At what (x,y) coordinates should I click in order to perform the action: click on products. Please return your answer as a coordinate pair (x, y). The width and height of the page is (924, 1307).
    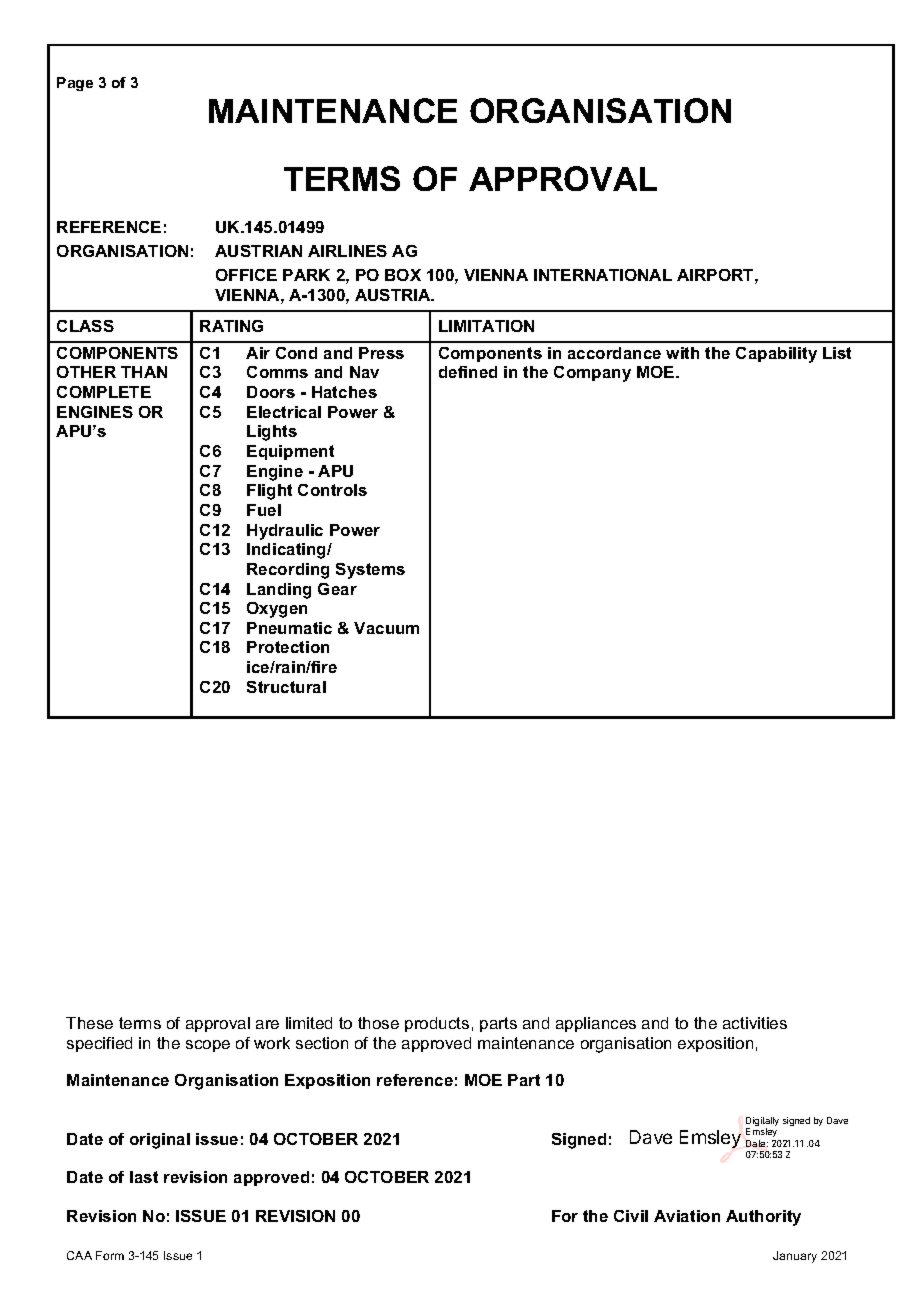
    Looking at the image, I should click on (437, 1024).
